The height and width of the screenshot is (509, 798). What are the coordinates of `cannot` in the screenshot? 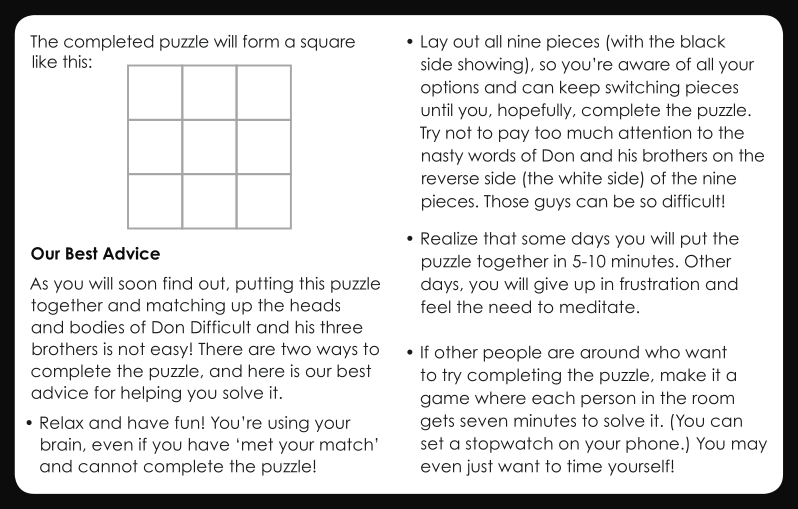 It's located at (108, 466).
